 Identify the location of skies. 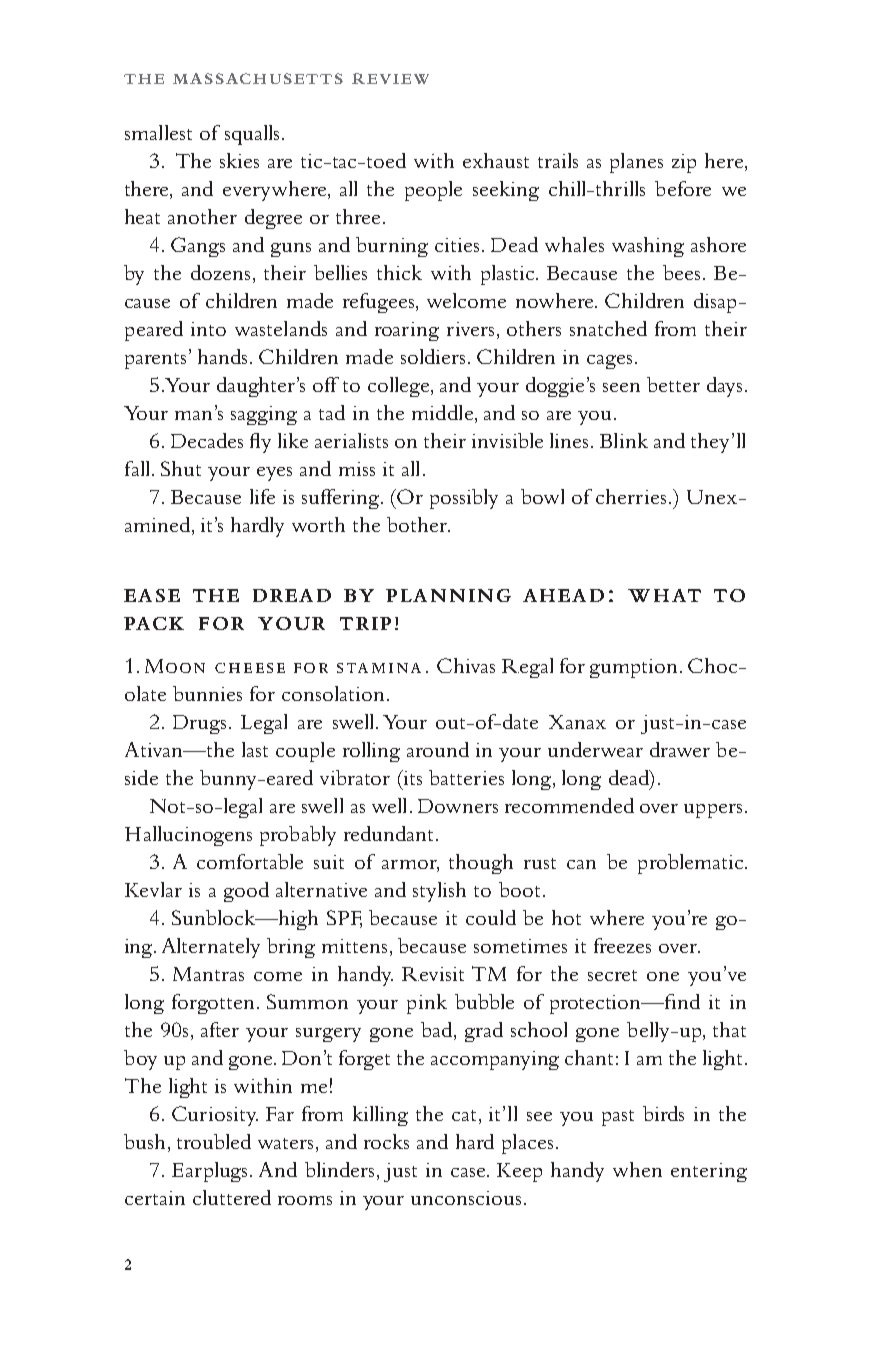
(239, 160).
